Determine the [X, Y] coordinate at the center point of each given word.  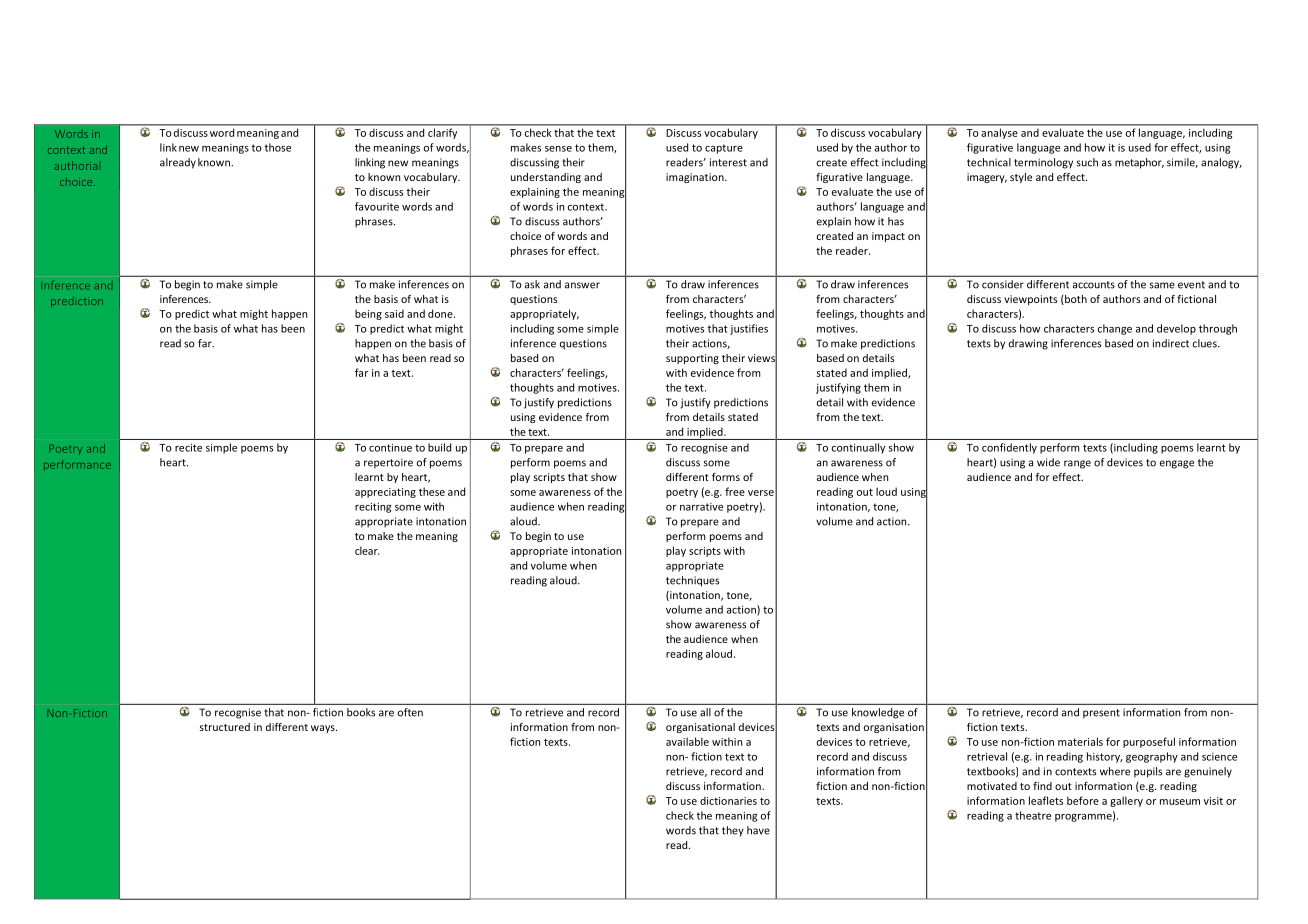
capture [724, 149]
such [1087, 162]
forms [726, 477]
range [1077, 464]
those [277, 147]
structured [225, 727]
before [1083, 800]
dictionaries [728, 800]
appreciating [385, 493]
